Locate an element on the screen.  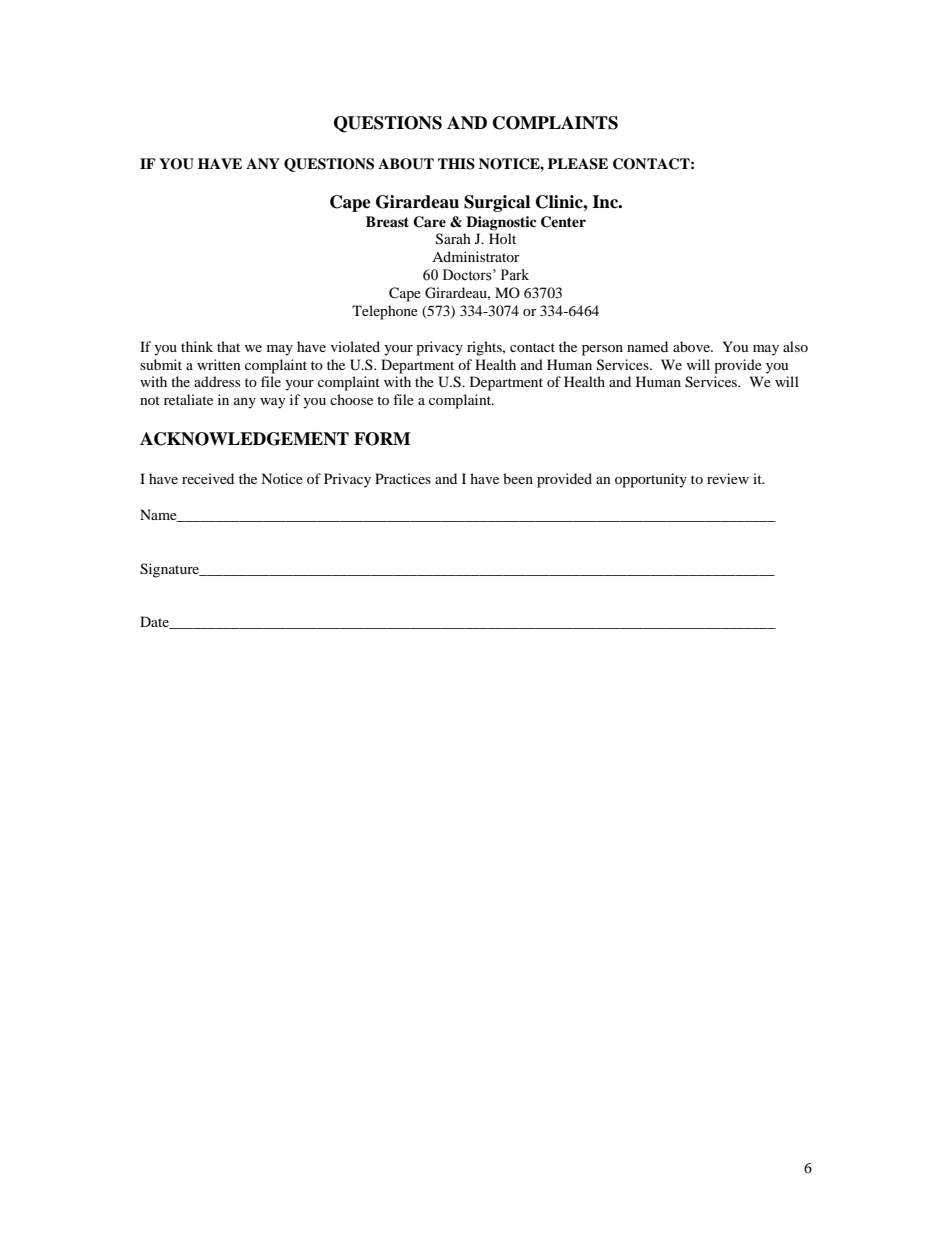
review is located at coordinates (728, 478).
